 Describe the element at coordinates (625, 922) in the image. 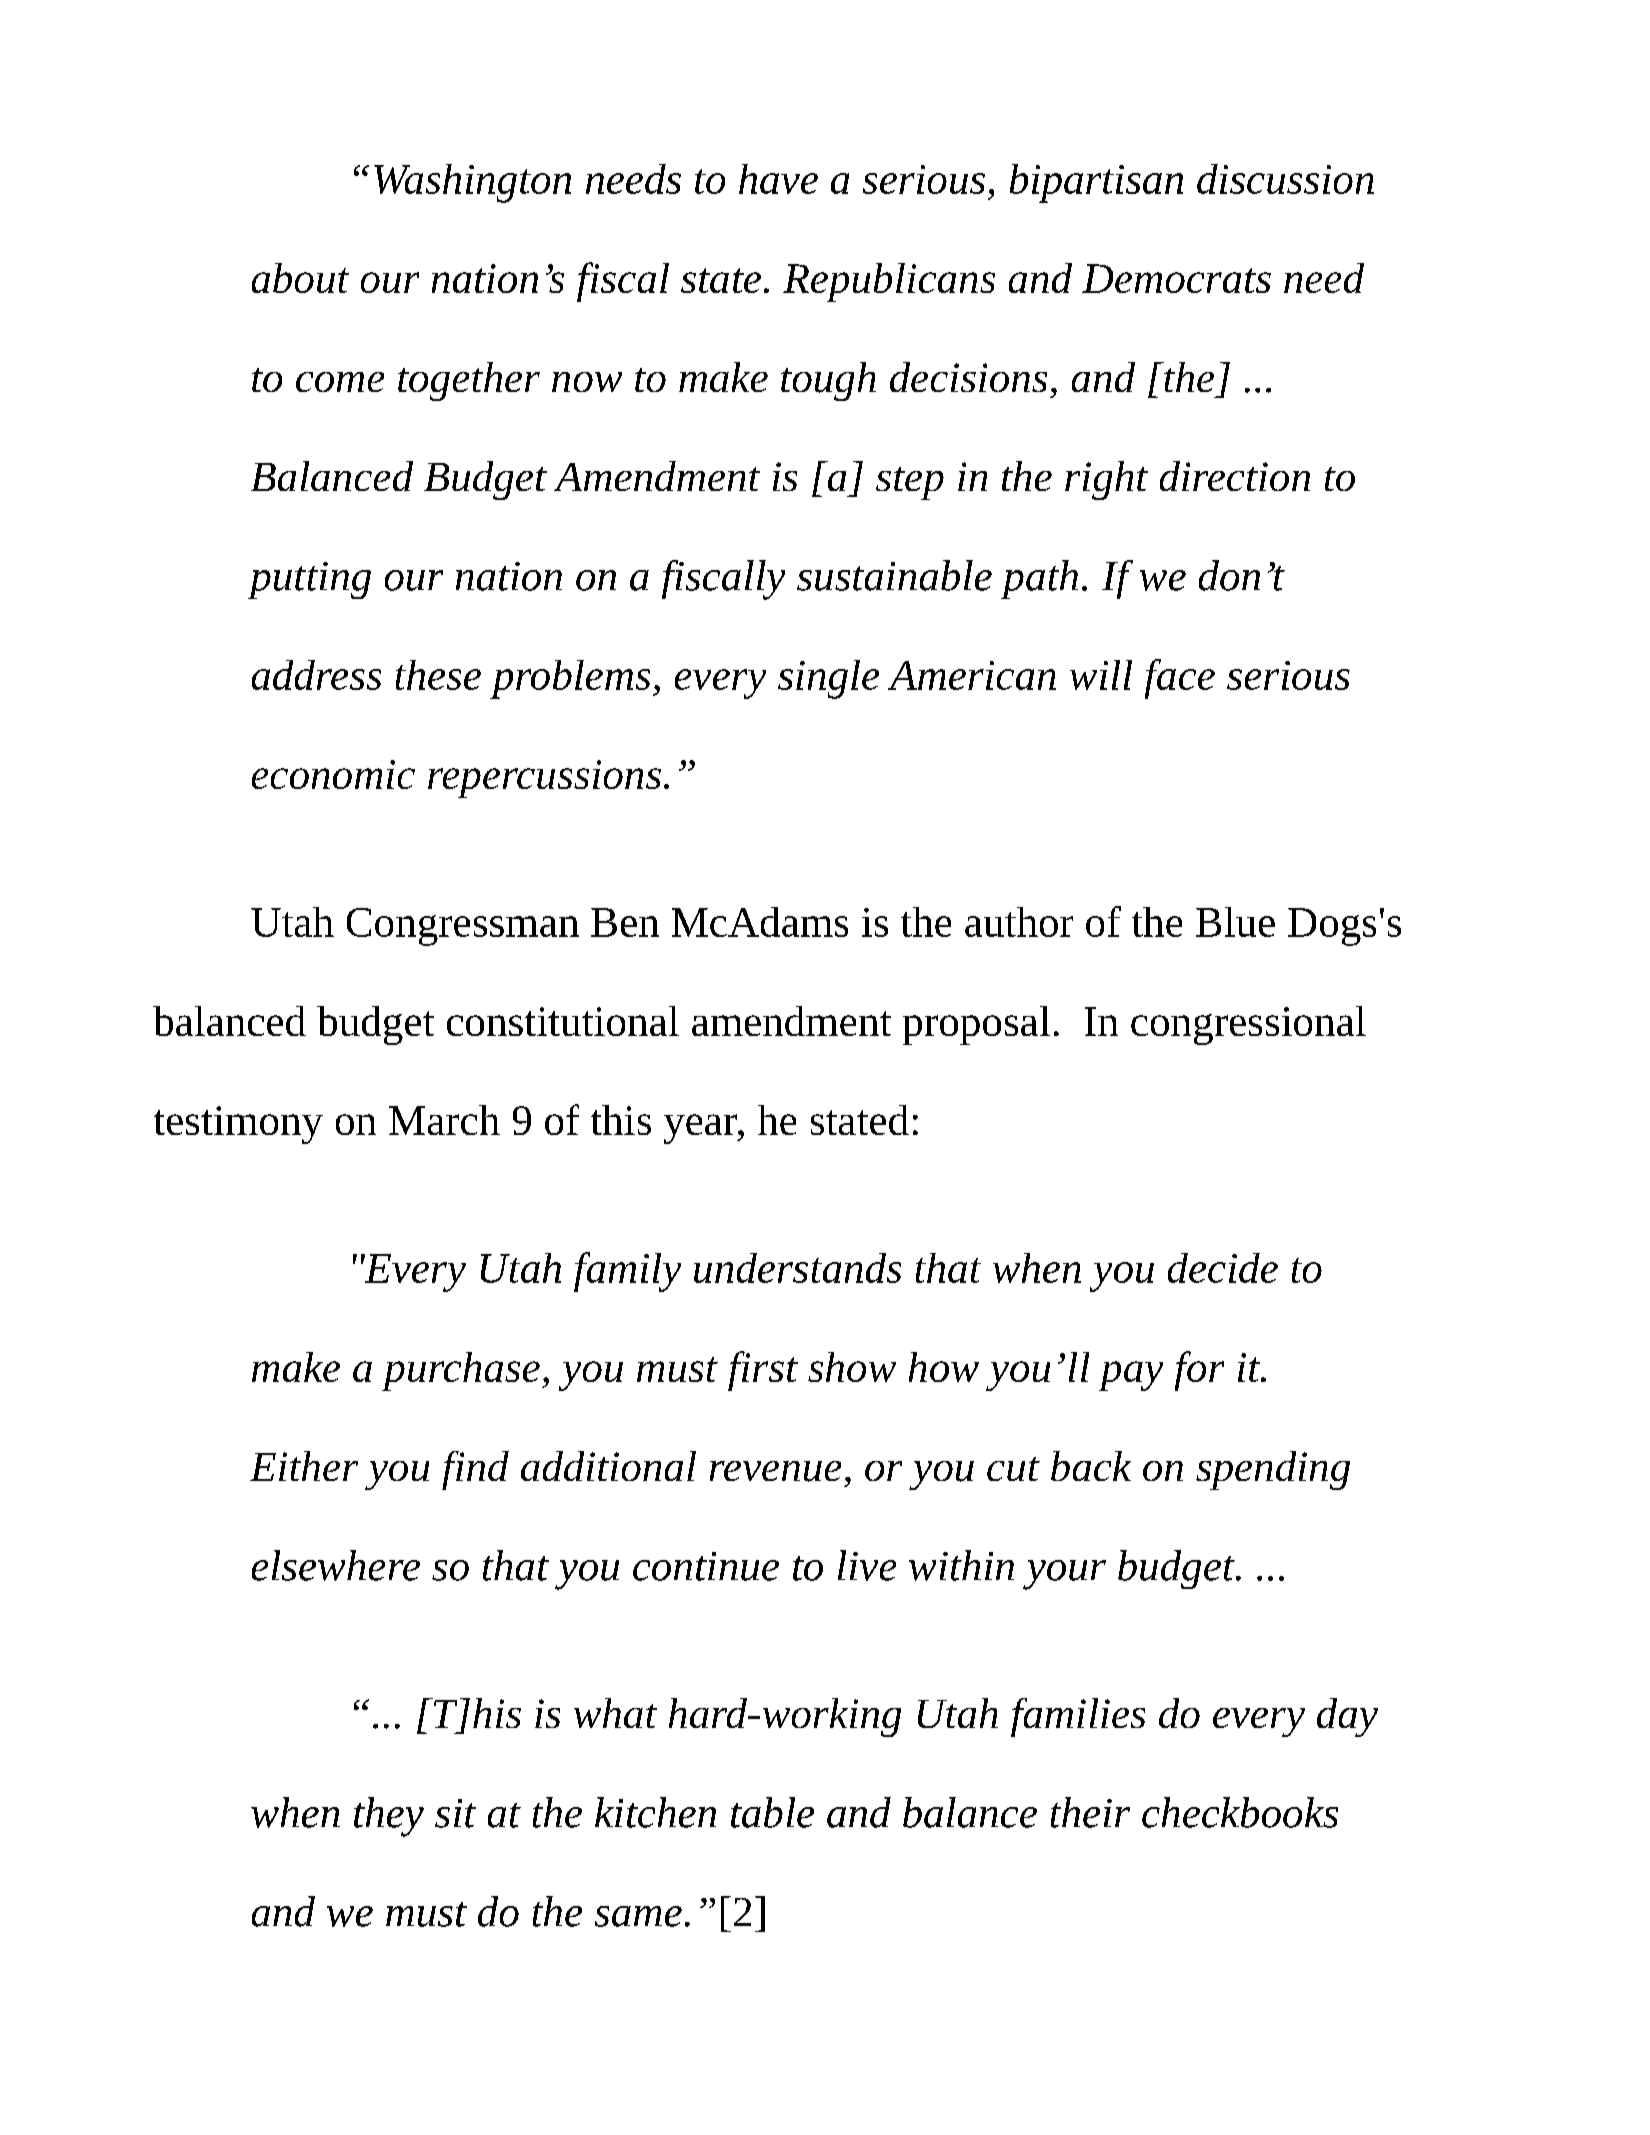

I see `Ben` at that location.
